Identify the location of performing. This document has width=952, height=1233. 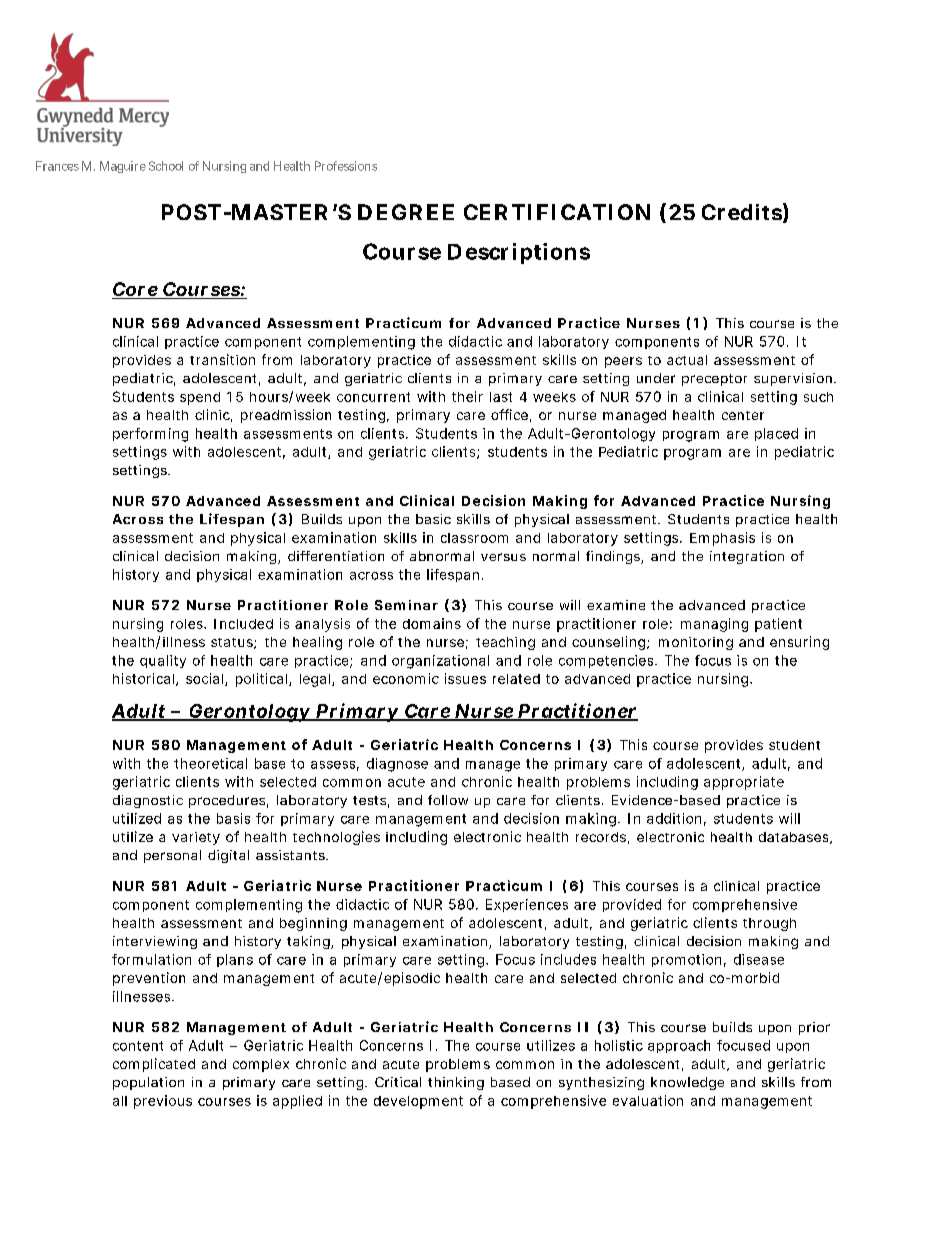
(150, 435).
